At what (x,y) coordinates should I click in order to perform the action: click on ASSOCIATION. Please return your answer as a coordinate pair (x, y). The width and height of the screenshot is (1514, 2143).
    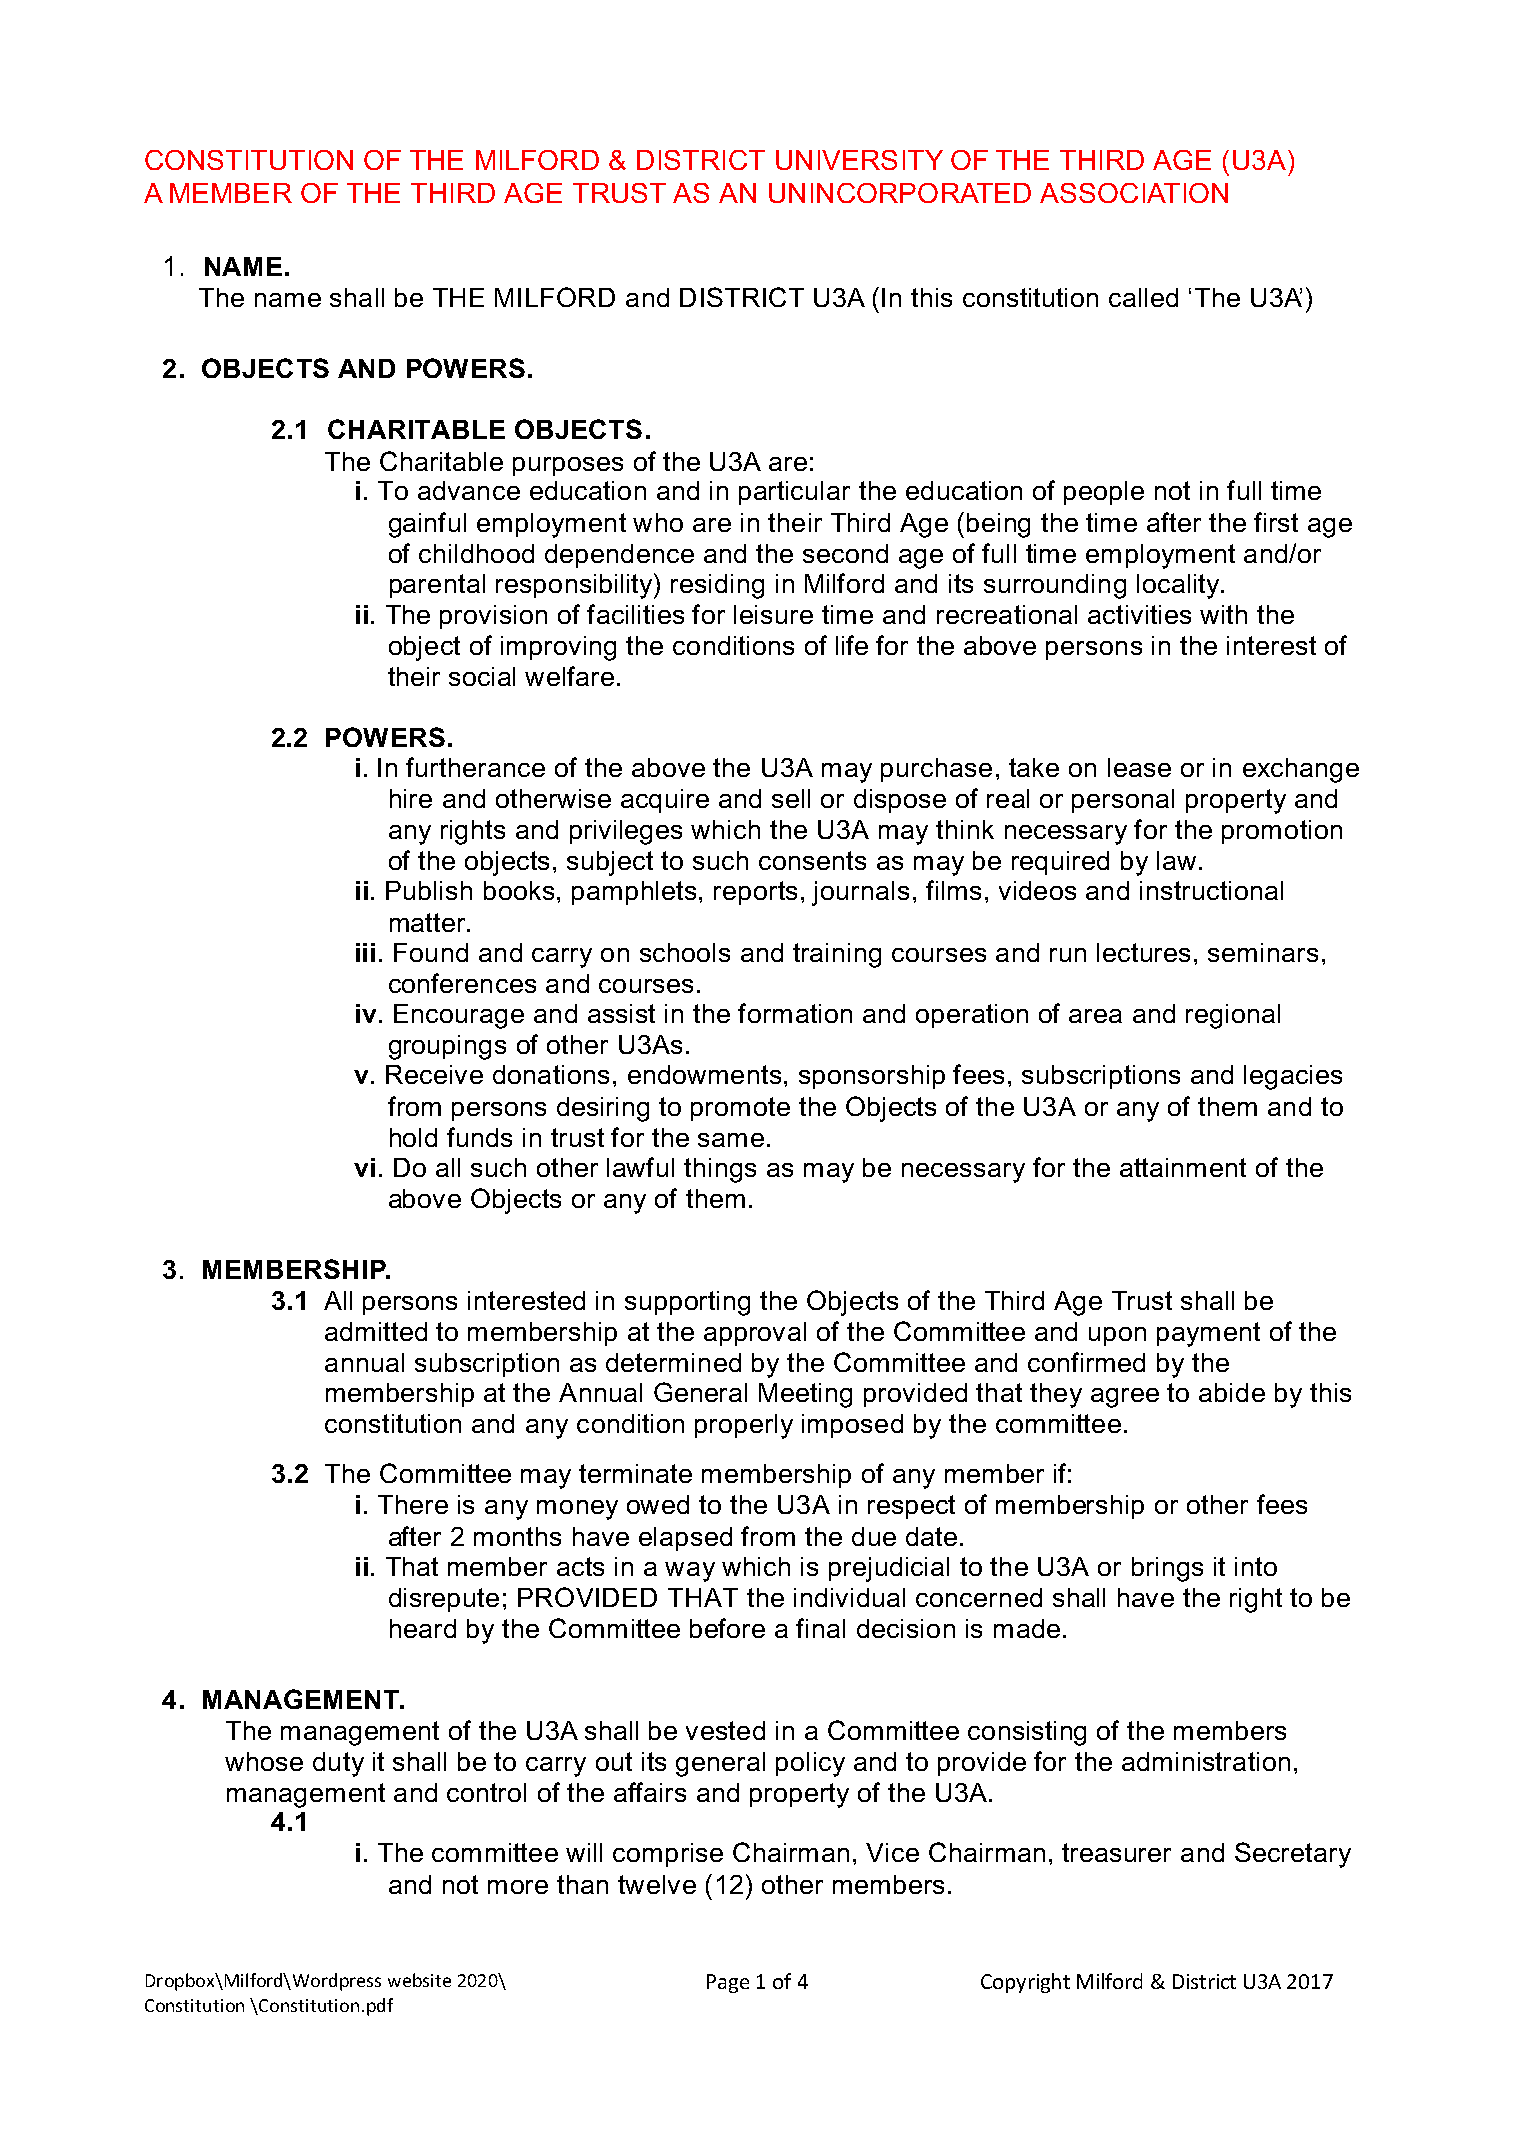
    Looking at the image, I should click on (1134, 193).
